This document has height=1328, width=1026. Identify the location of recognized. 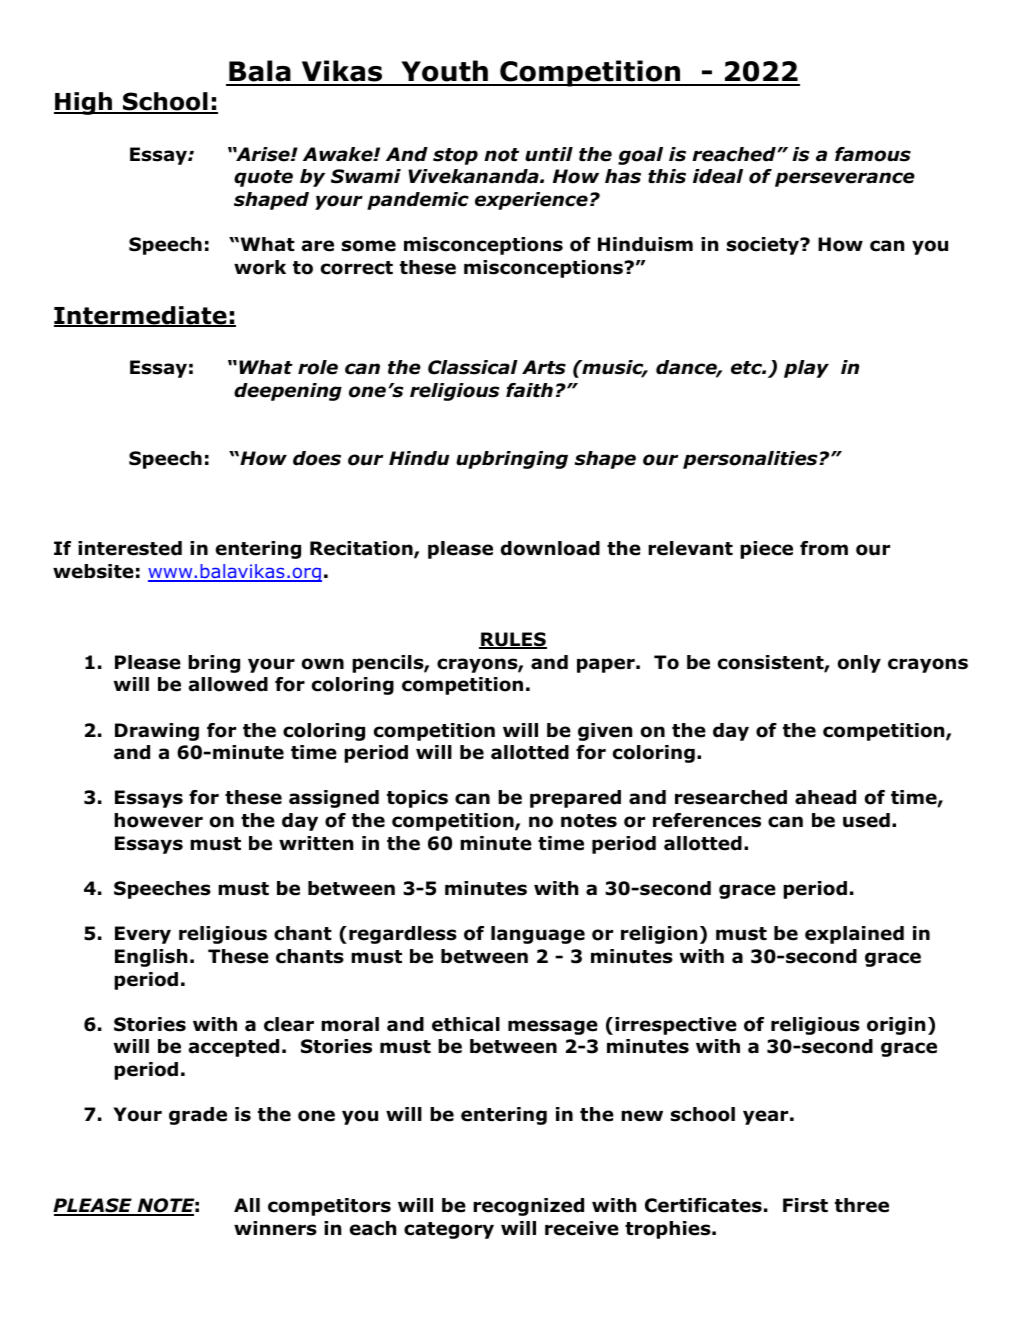
(528, 1207).
